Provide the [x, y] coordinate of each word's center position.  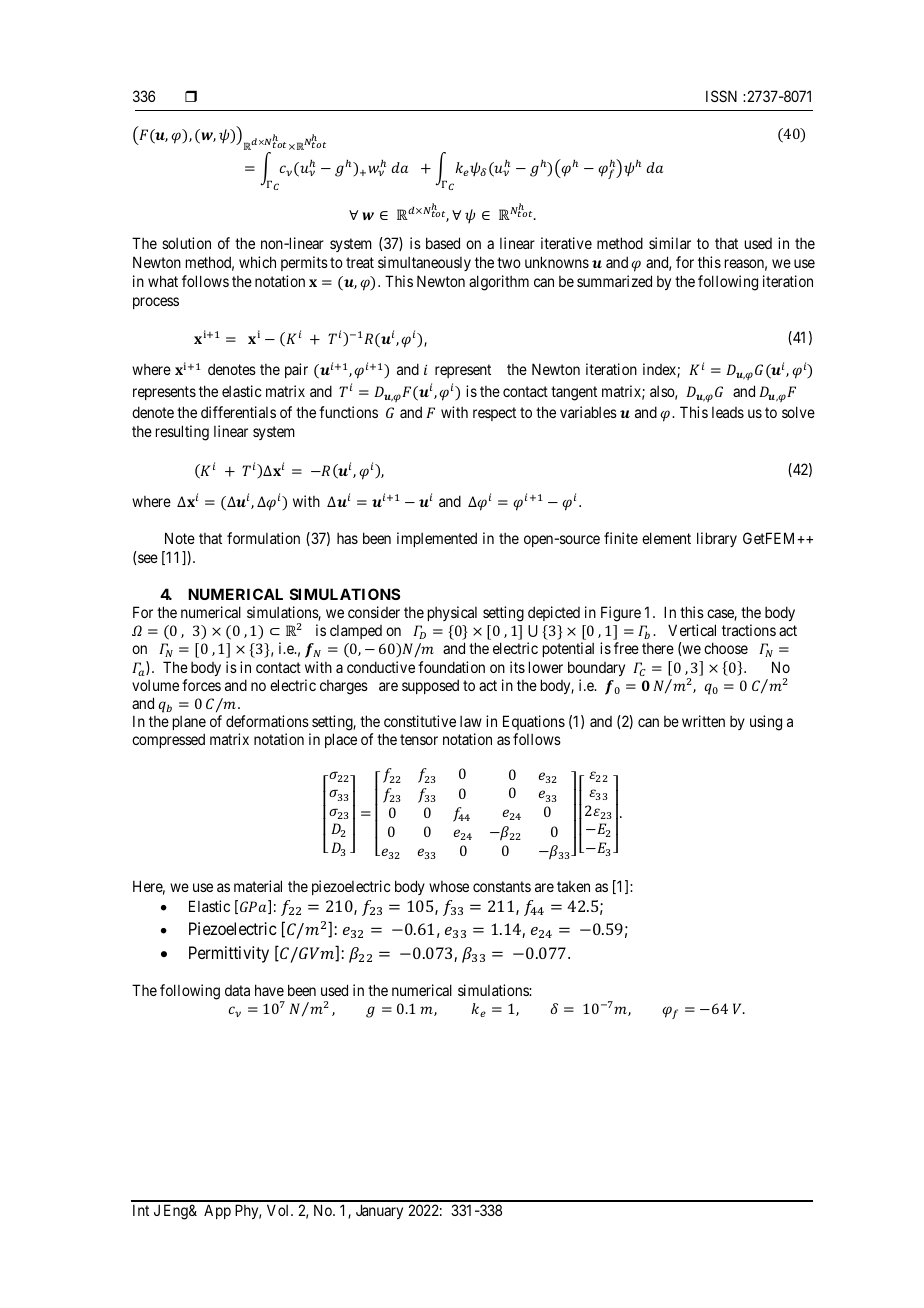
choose [726, 648]
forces [201, 685]
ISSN [721, 96]
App [217, 1211]
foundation [451, 667]
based [443, 243]
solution [186, 243]
